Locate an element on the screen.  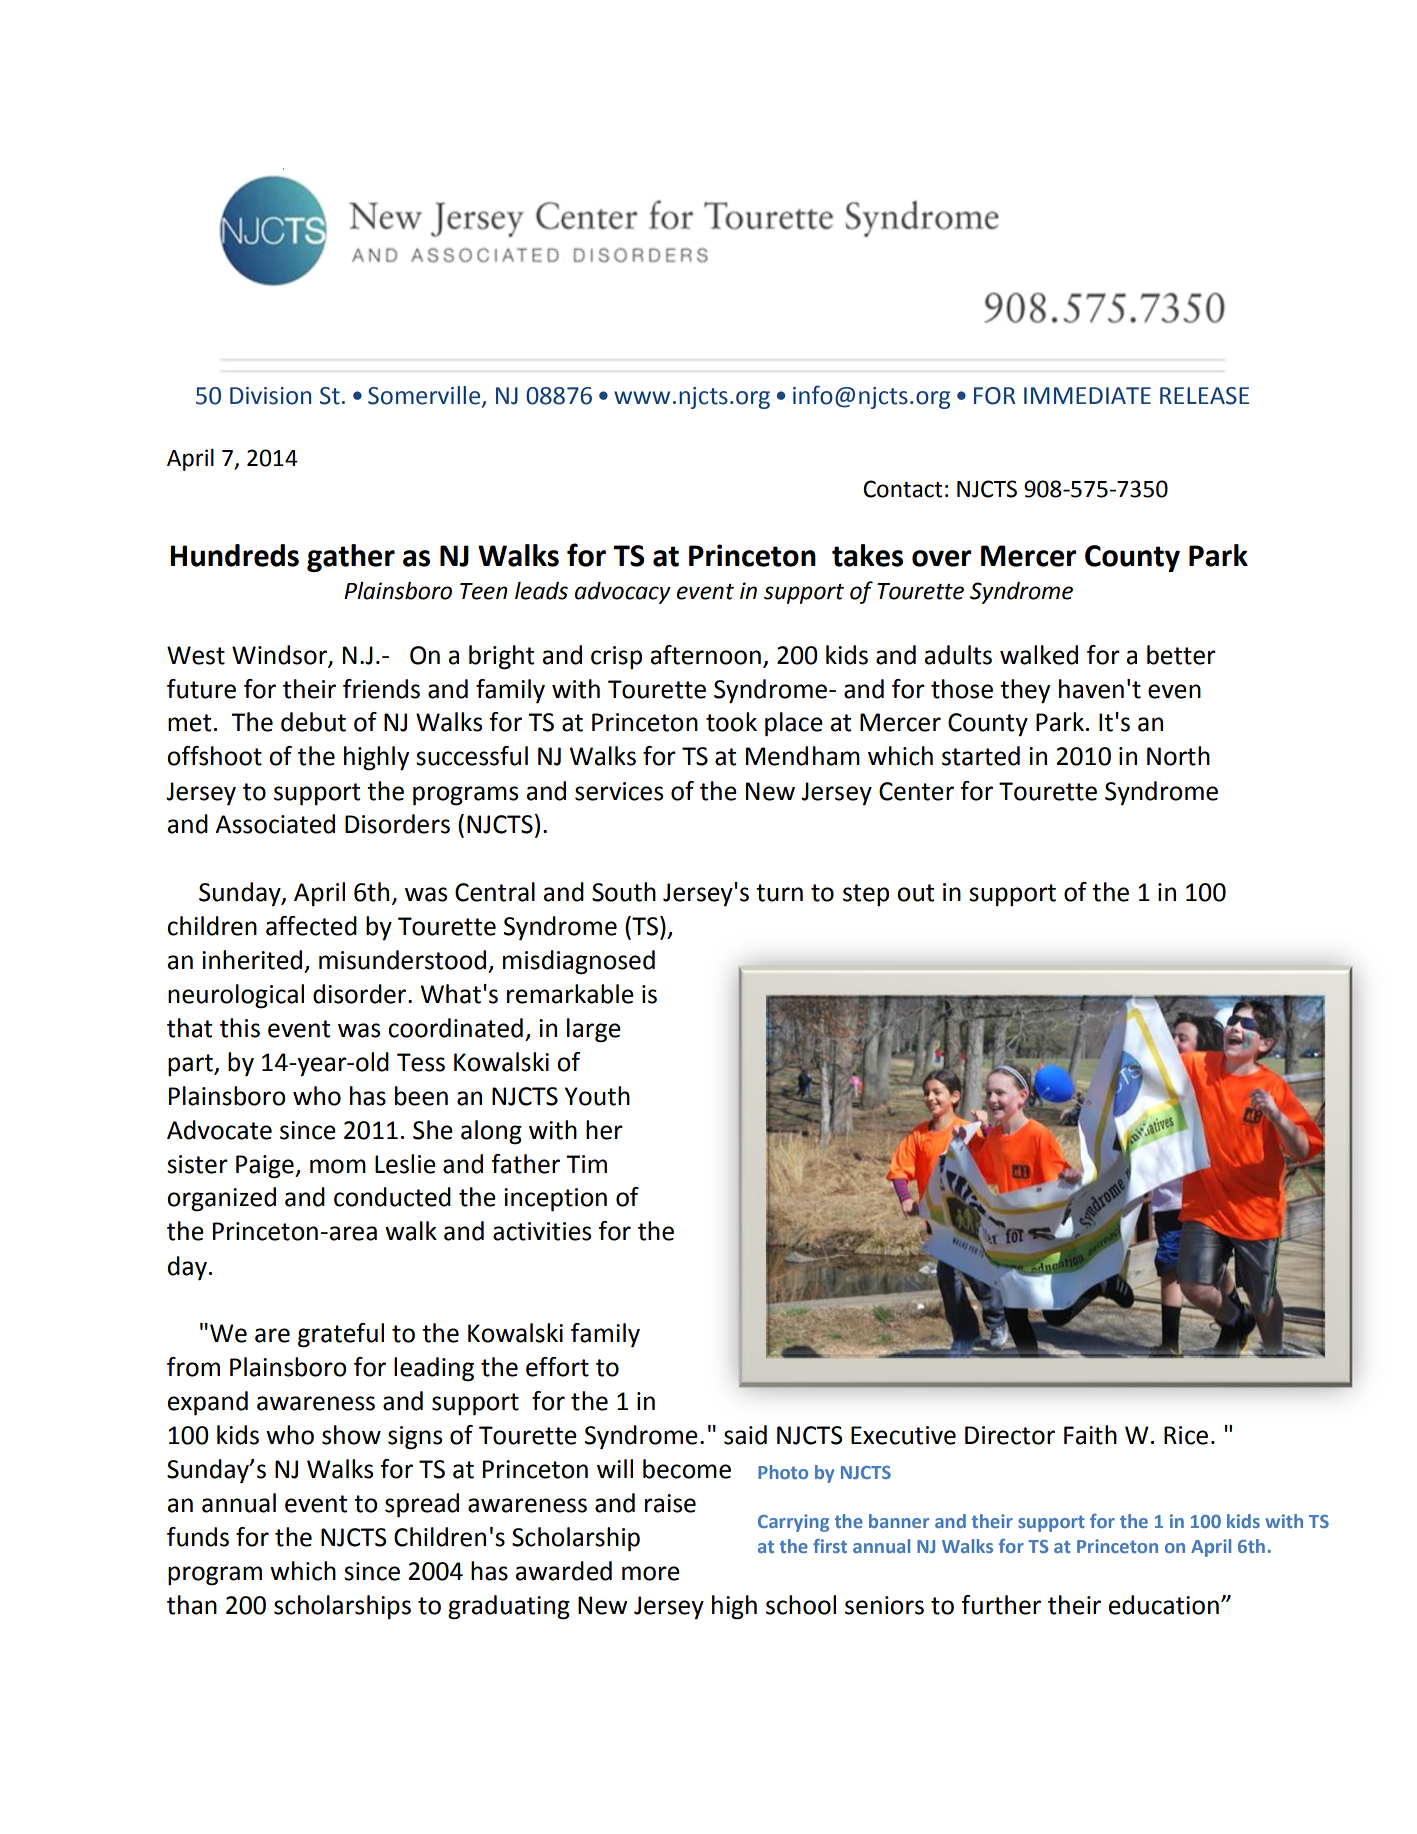
debut is located at coordinates (313, 722).
